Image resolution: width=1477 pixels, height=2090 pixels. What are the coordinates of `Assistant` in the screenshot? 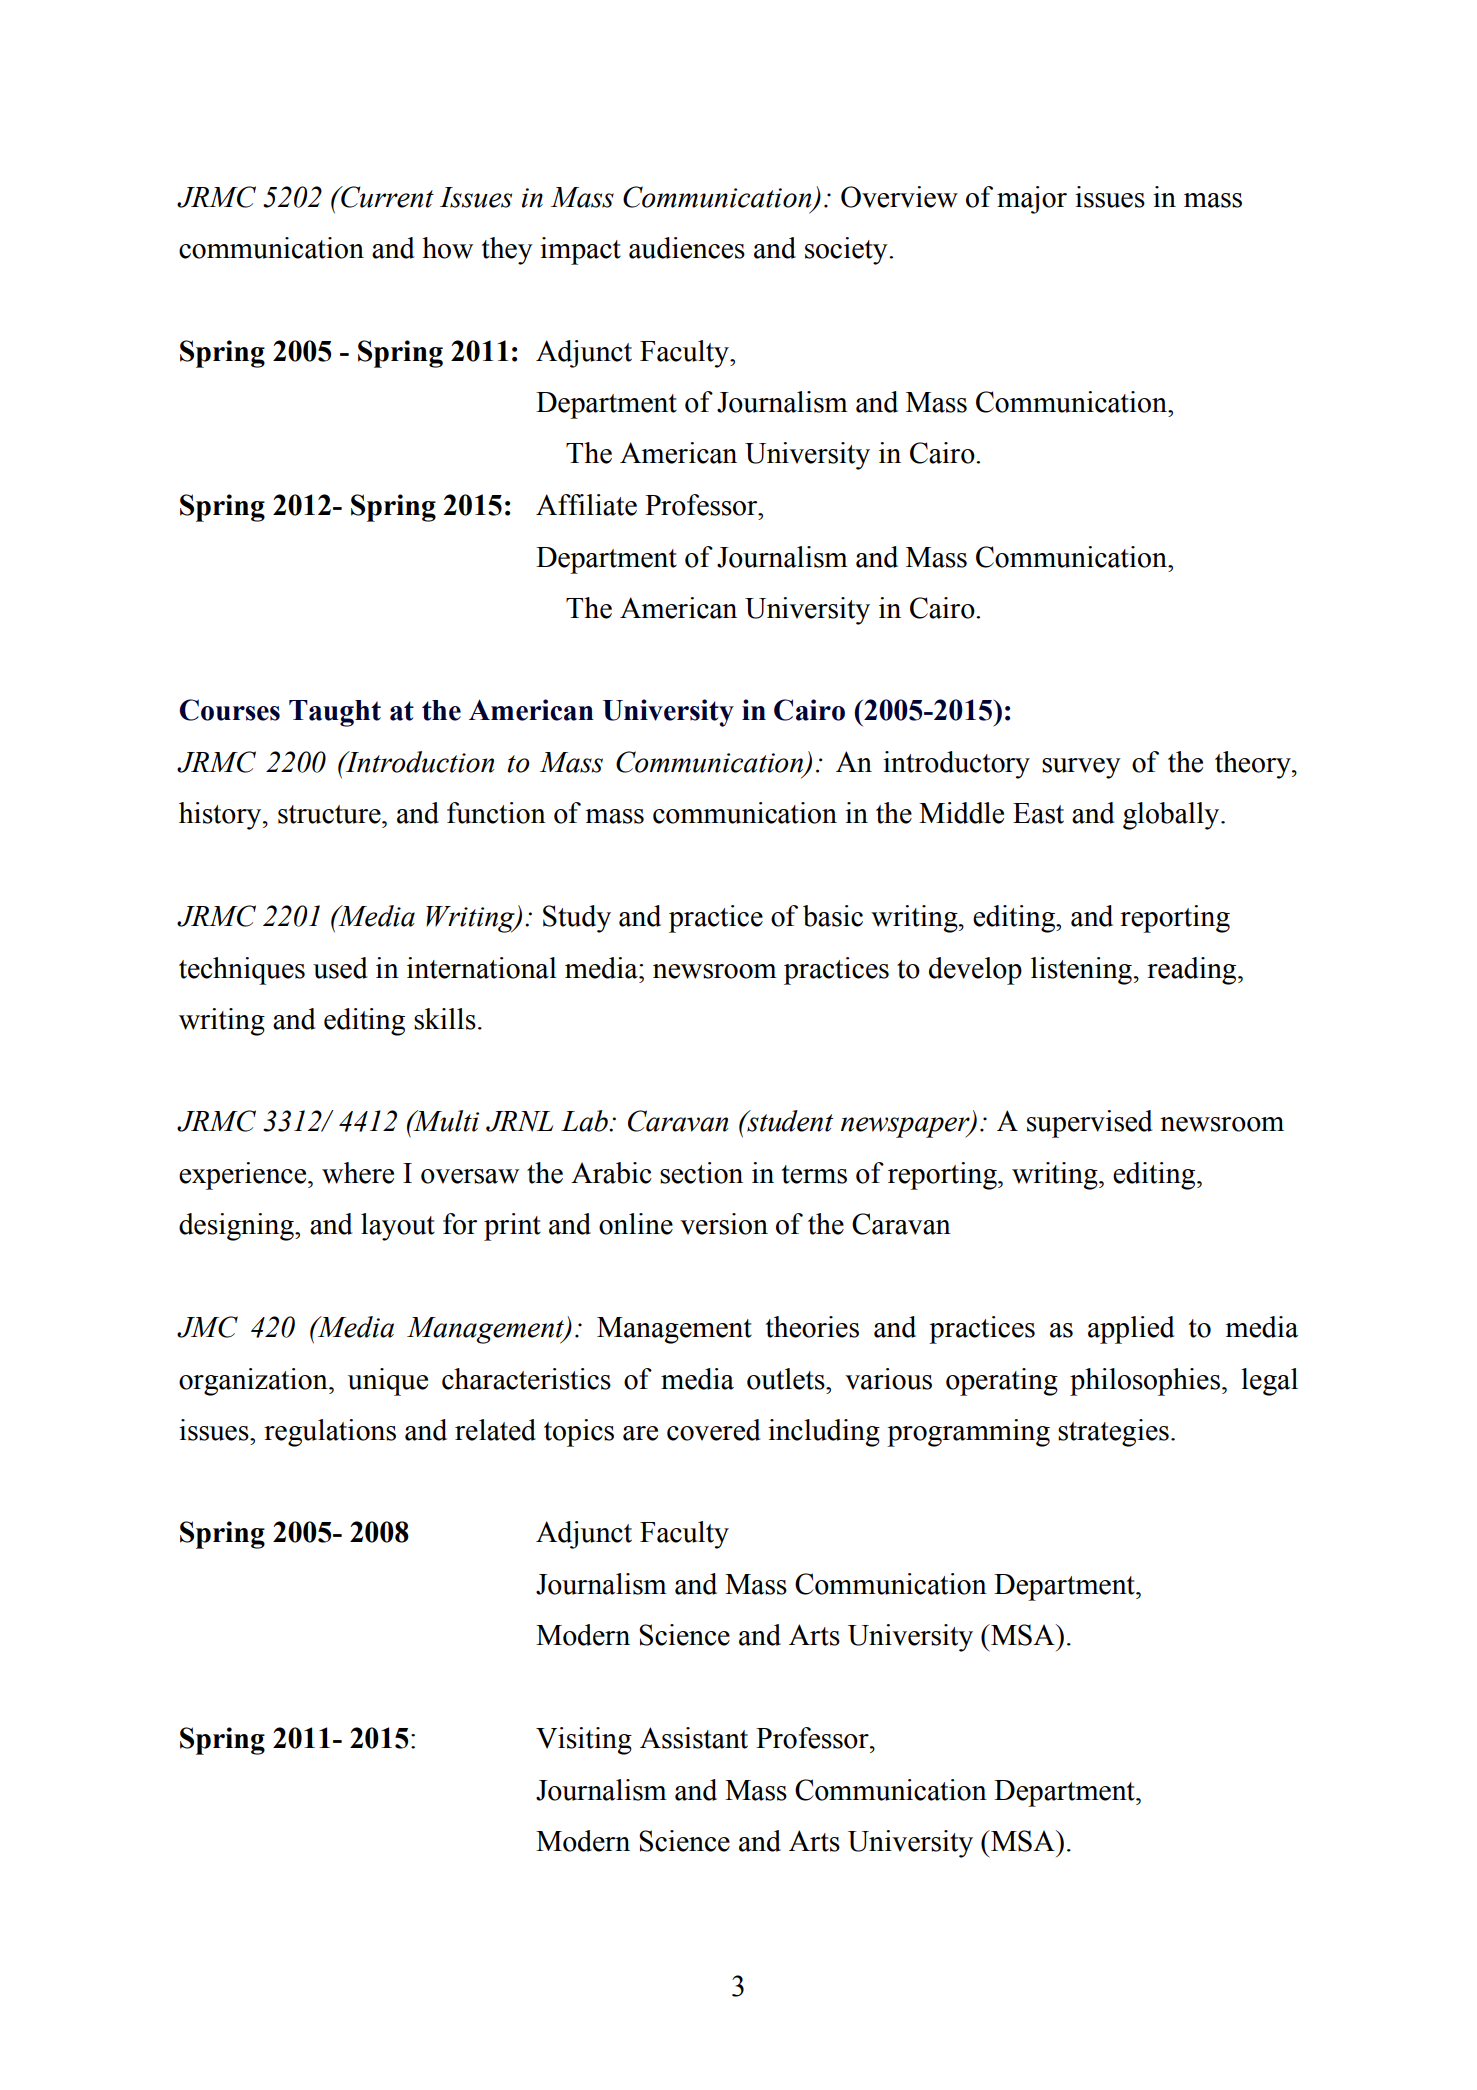 It's located at (694, 1738).
